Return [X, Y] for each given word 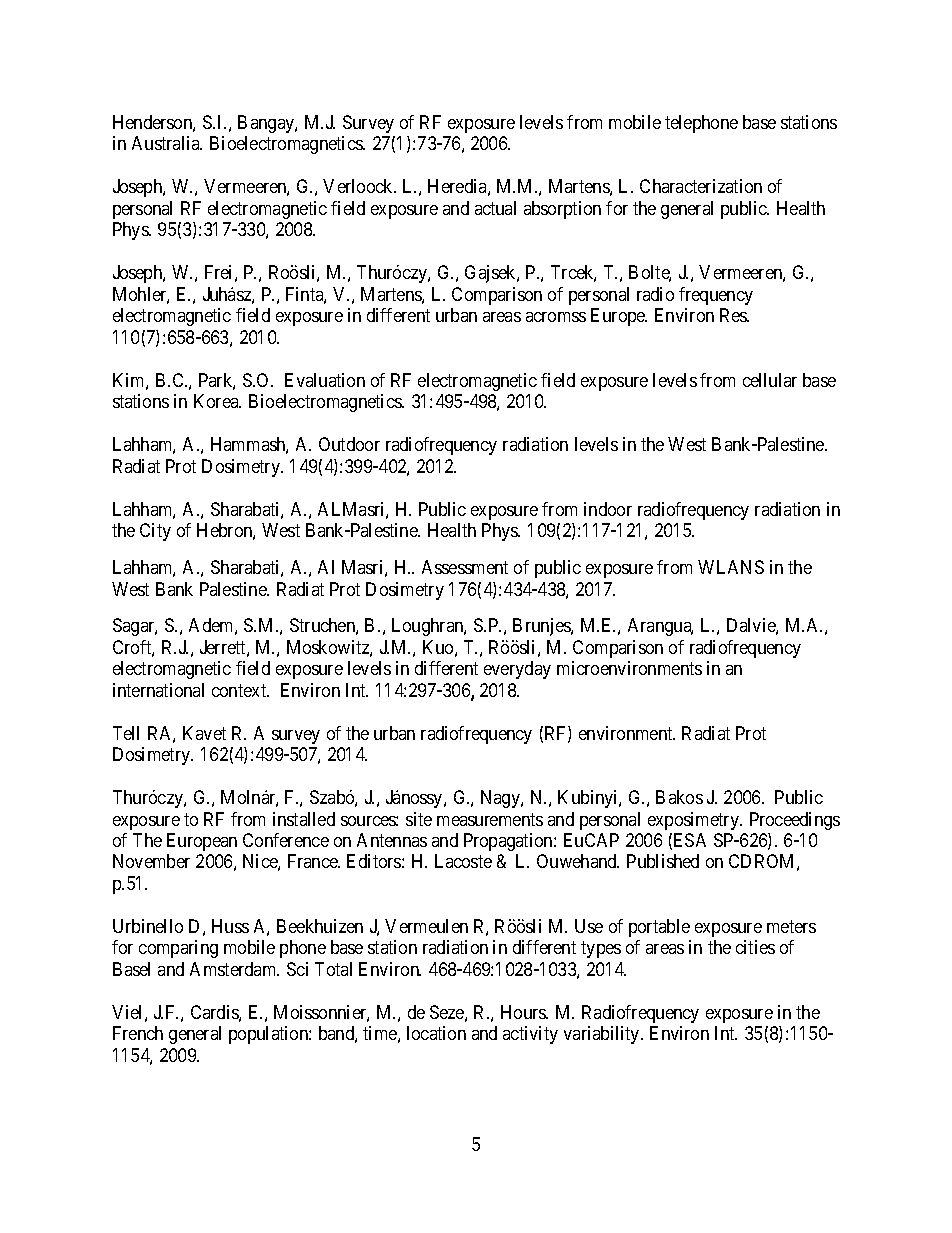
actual [495, 208]
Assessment [465, 567]
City [155, 532]
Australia [167, 143]
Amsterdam [234, 969]
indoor [608, 509]
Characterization [701, 186]
